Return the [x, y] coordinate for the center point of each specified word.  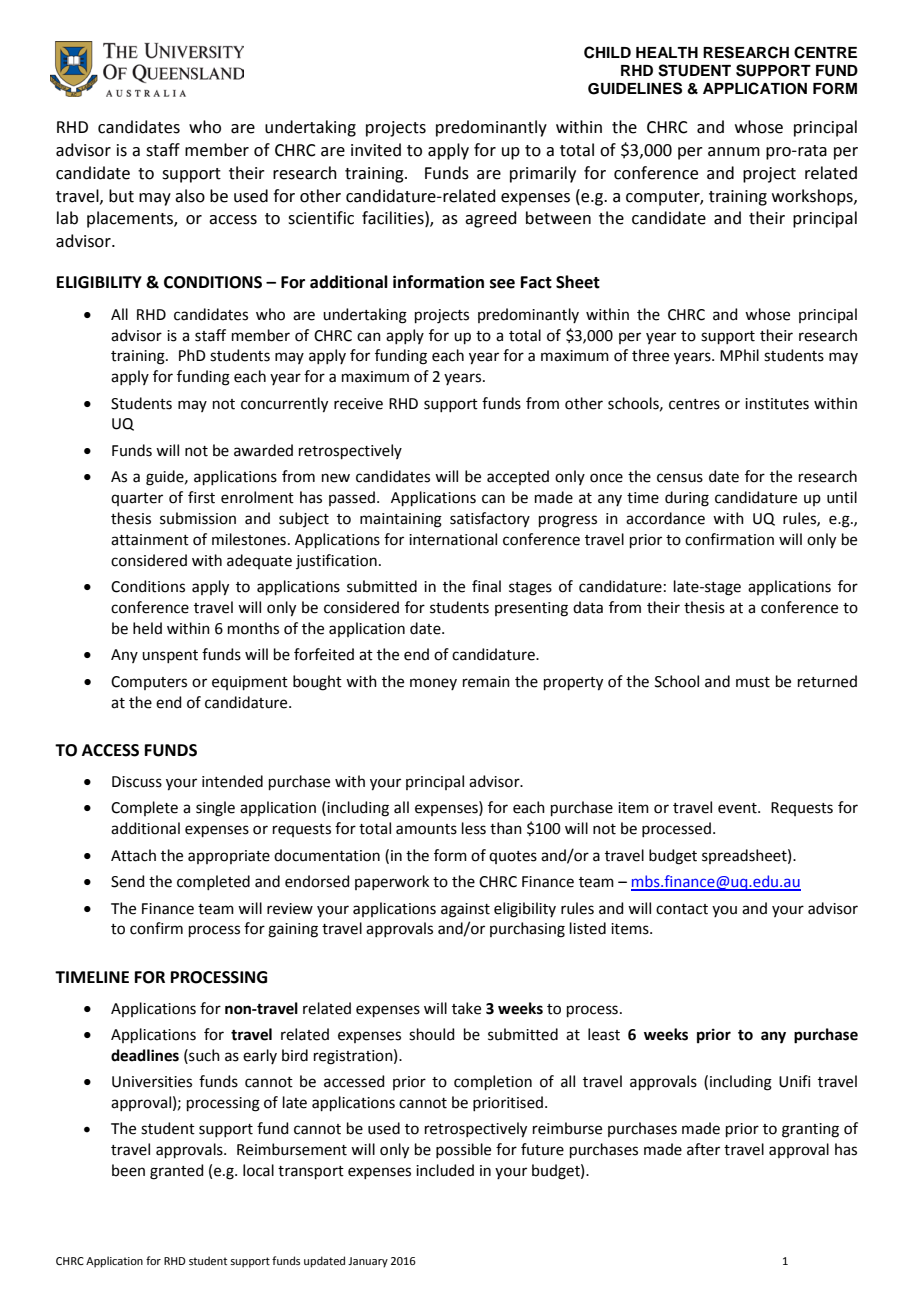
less [474, 828]
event [738, 808]
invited [376, 150]
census [680, 478]
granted [177, 1172]
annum [734, 152]
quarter [137, 499]
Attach [133, 855]
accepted [518, 477]
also [190, 196]
